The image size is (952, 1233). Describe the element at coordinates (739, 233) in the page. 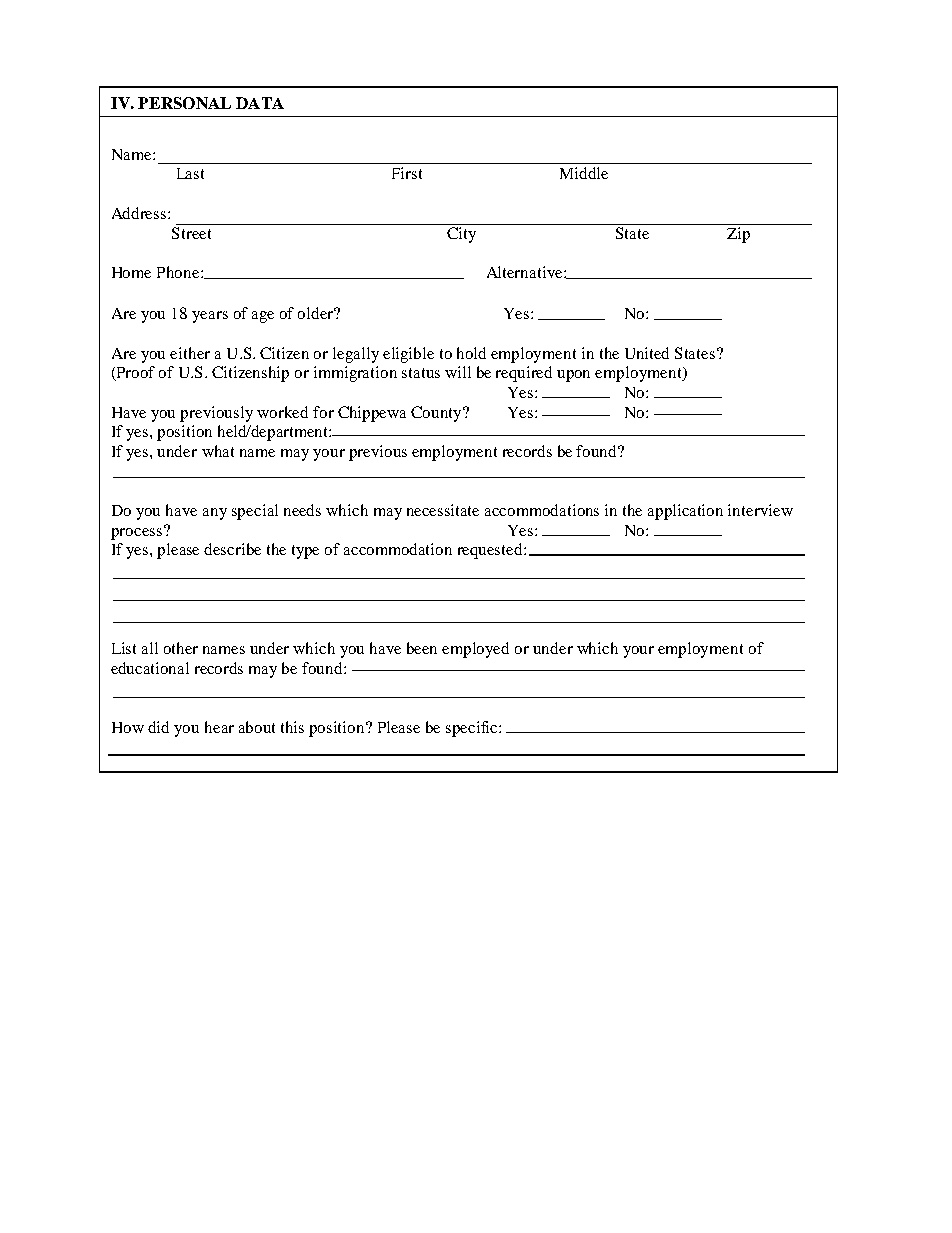

I see `Zip` at that location.
